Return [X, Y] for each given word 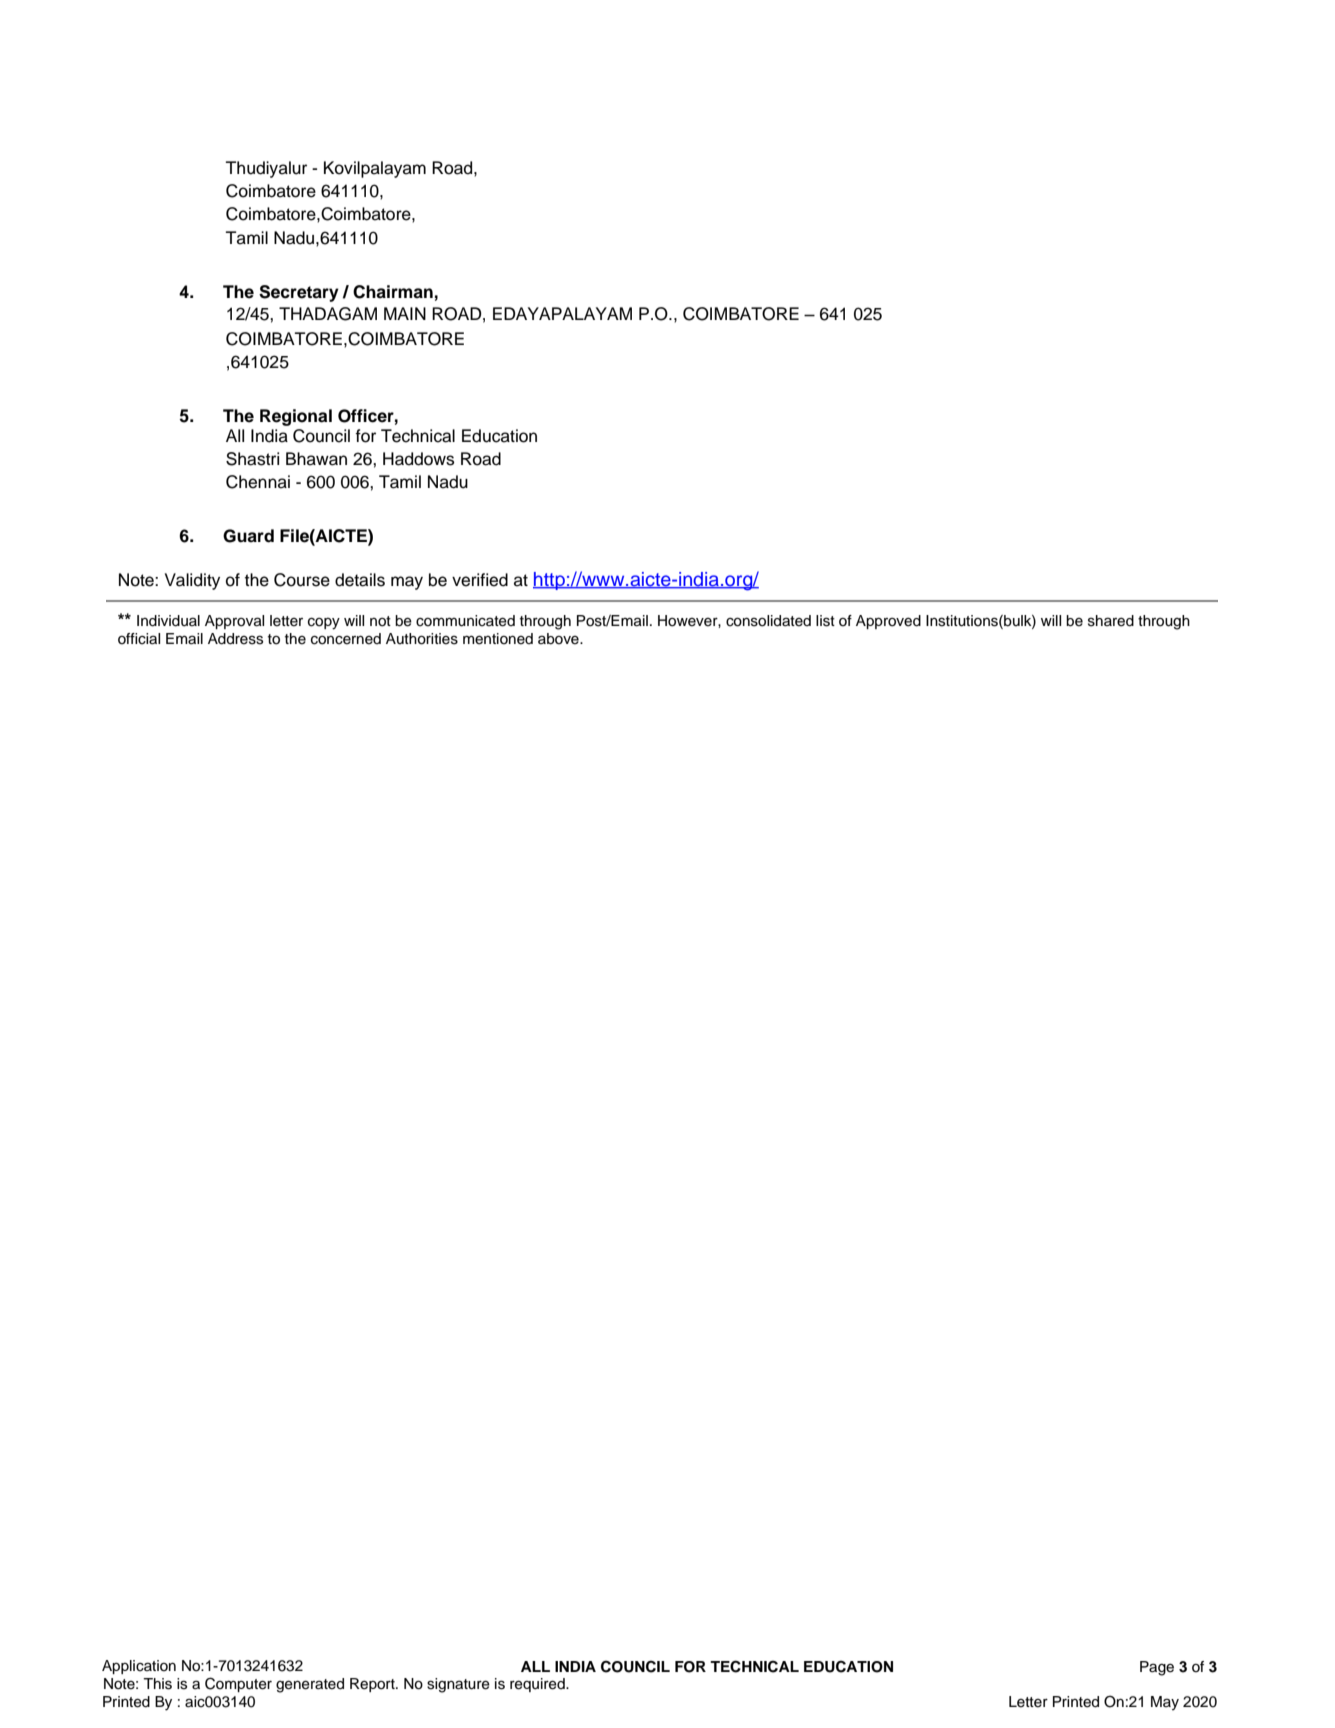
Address [235, 639]
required [538, 1685]
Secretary [299, 293]
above [559, 639]
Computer [238, 1684]
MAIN [405, 313]
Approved [888, 622]
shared [1111, 621]
